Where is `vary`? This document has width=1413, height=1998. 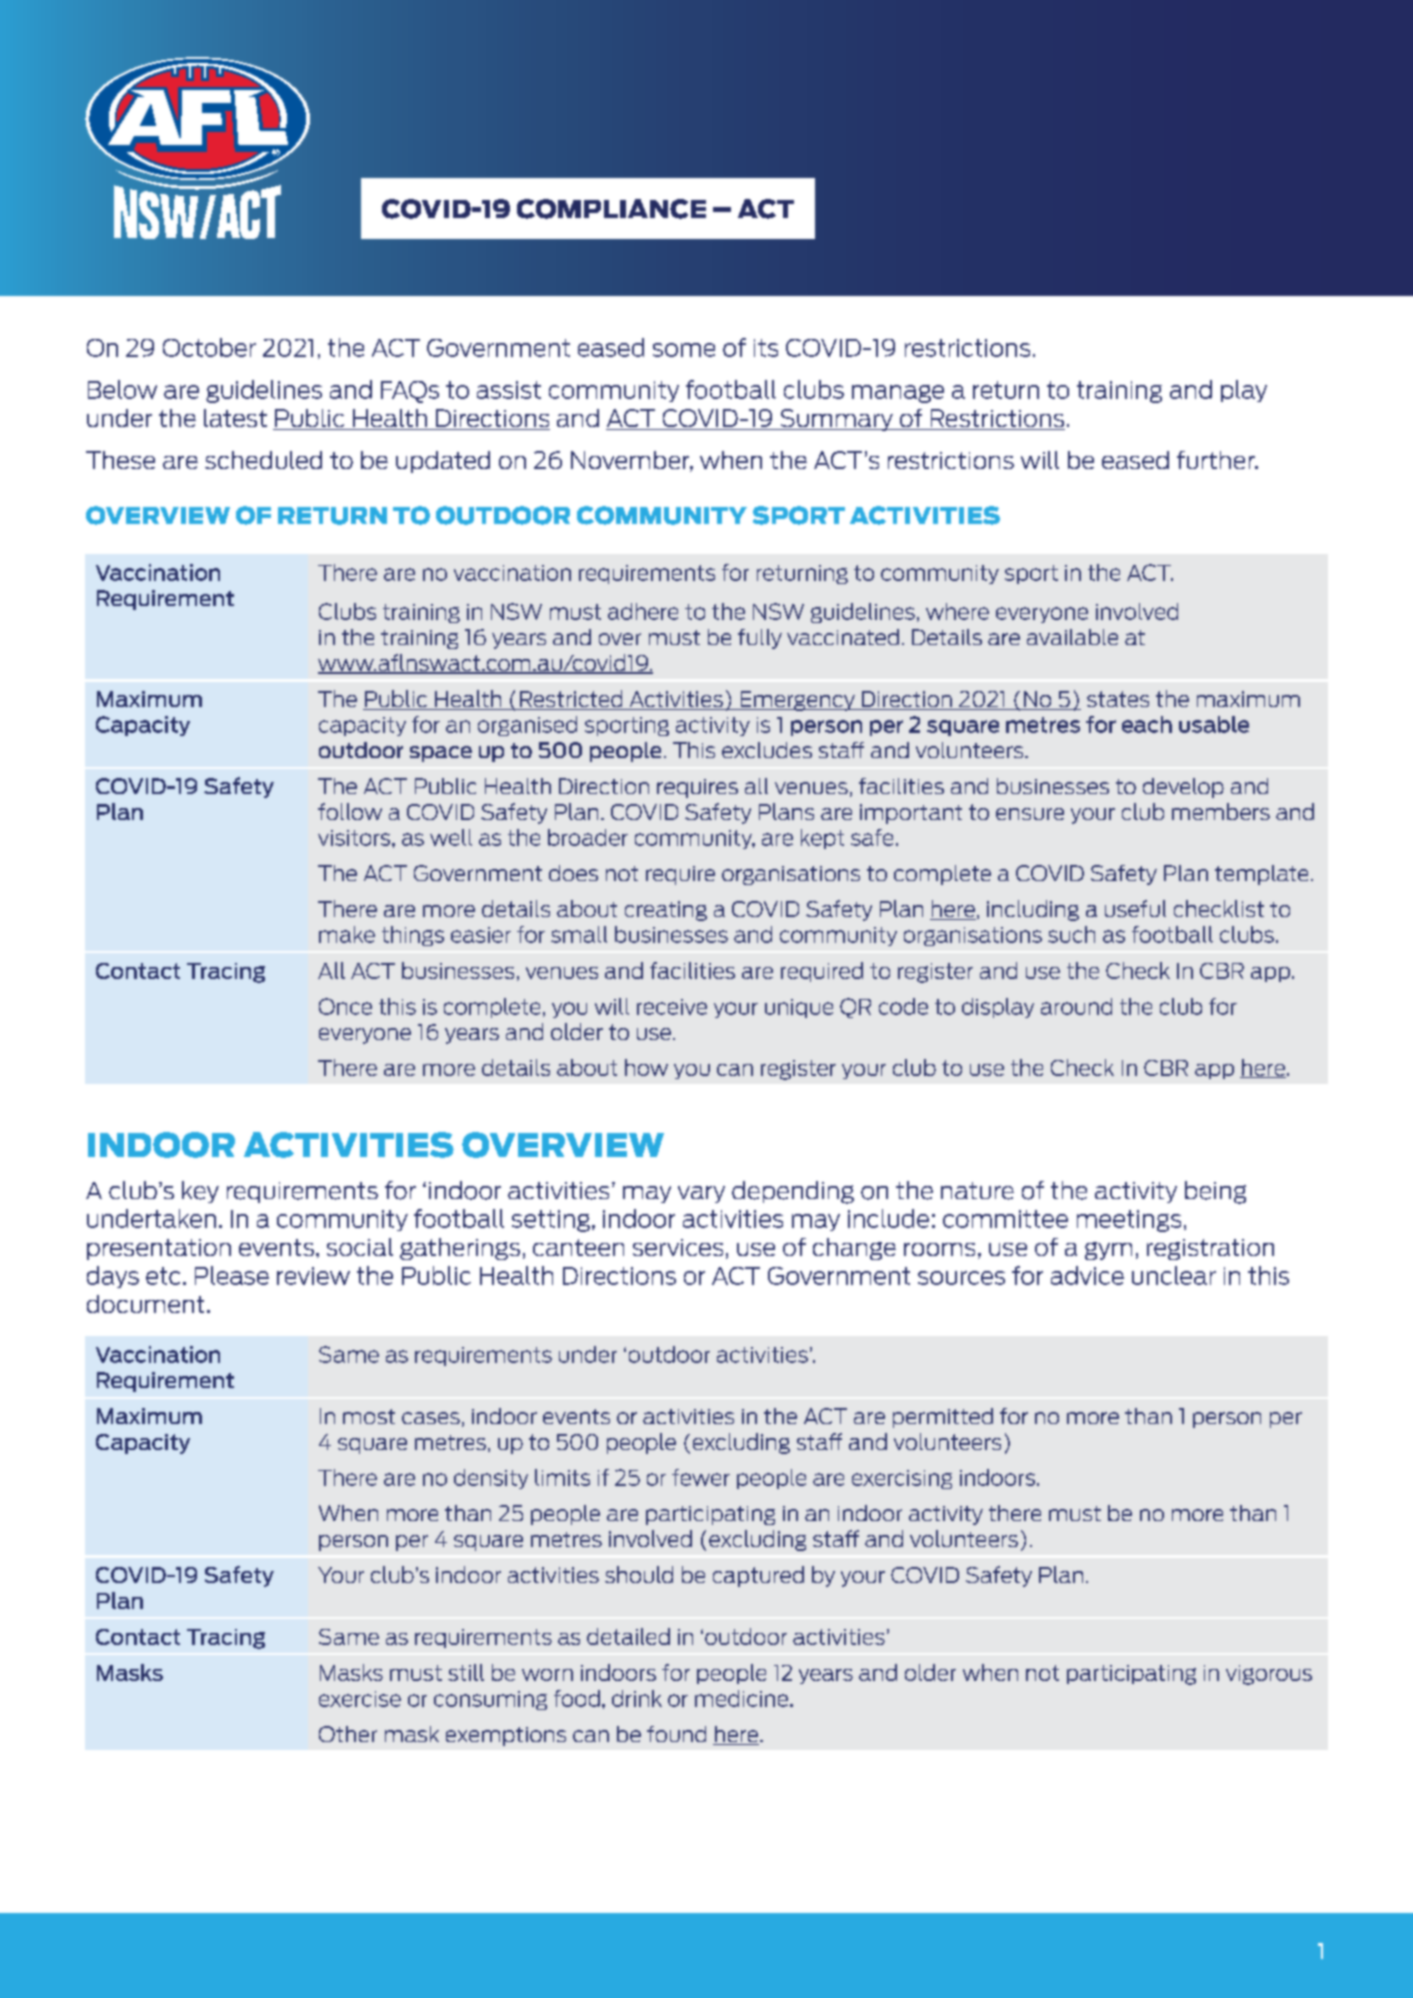
vary is located at coordinates (701, 1194).
